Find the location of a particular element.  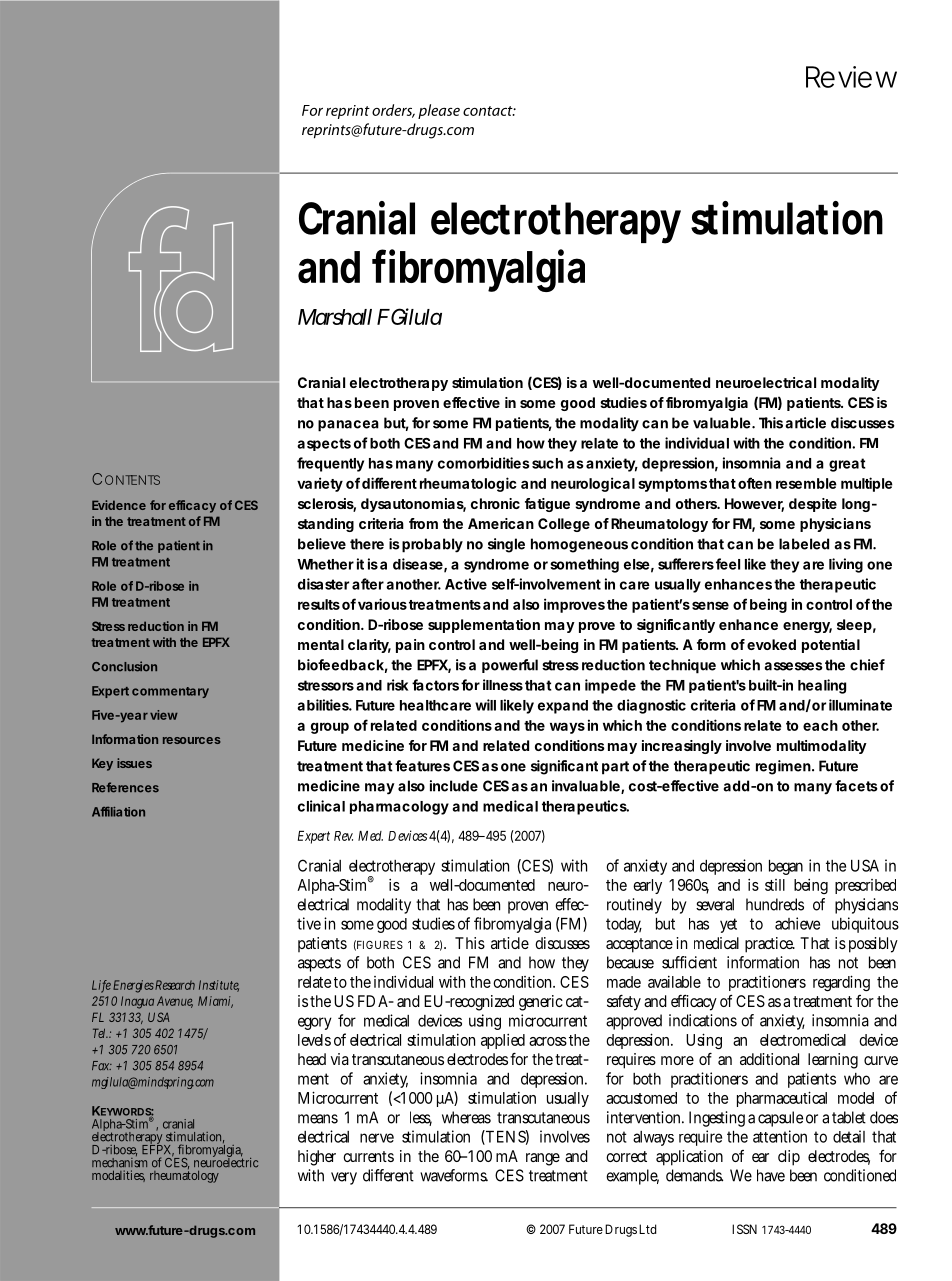

regimen is located at coordinates (783, 767).
